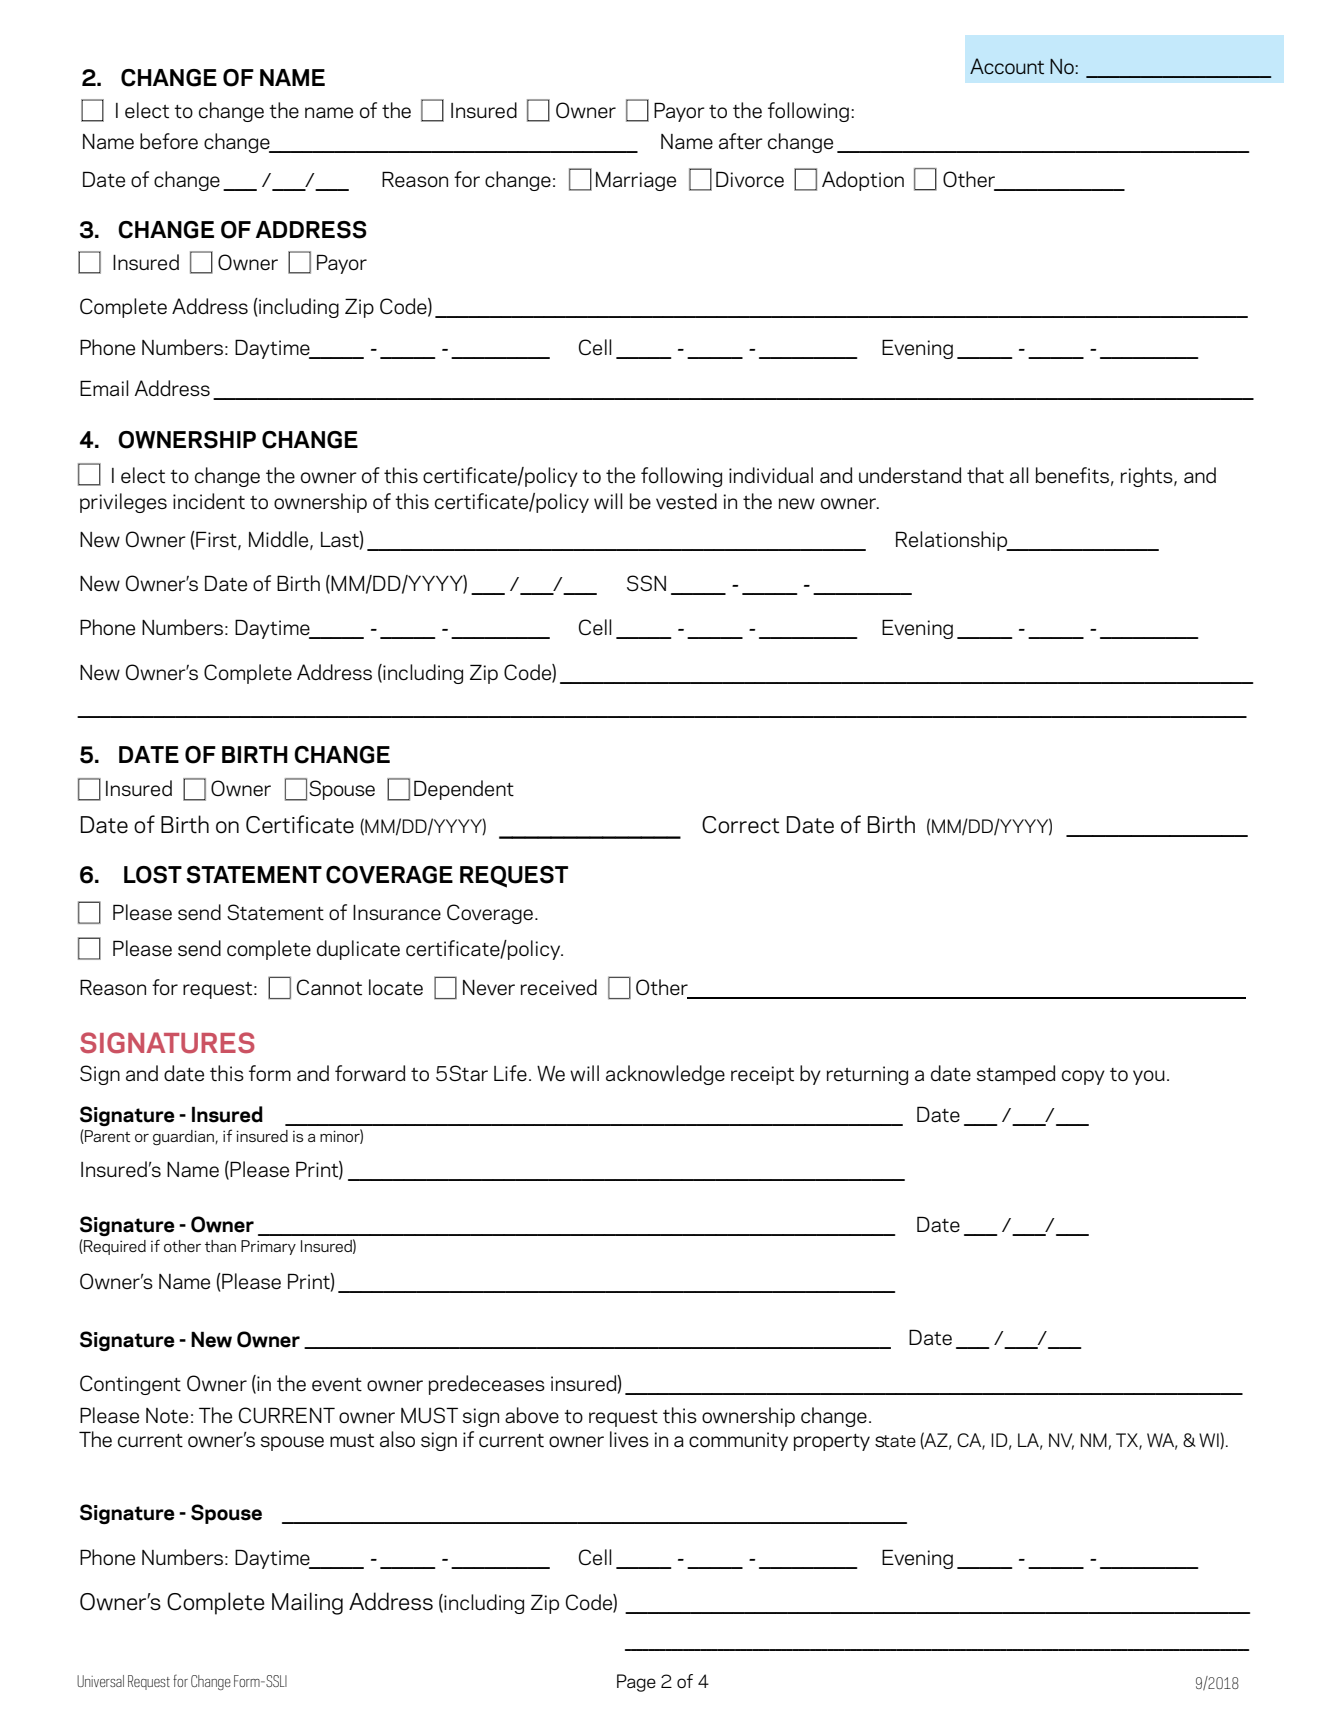 This page has width=1323, height=1712. Describe the element at coordinates (216, 540) in the page. I see `First` at that location.
